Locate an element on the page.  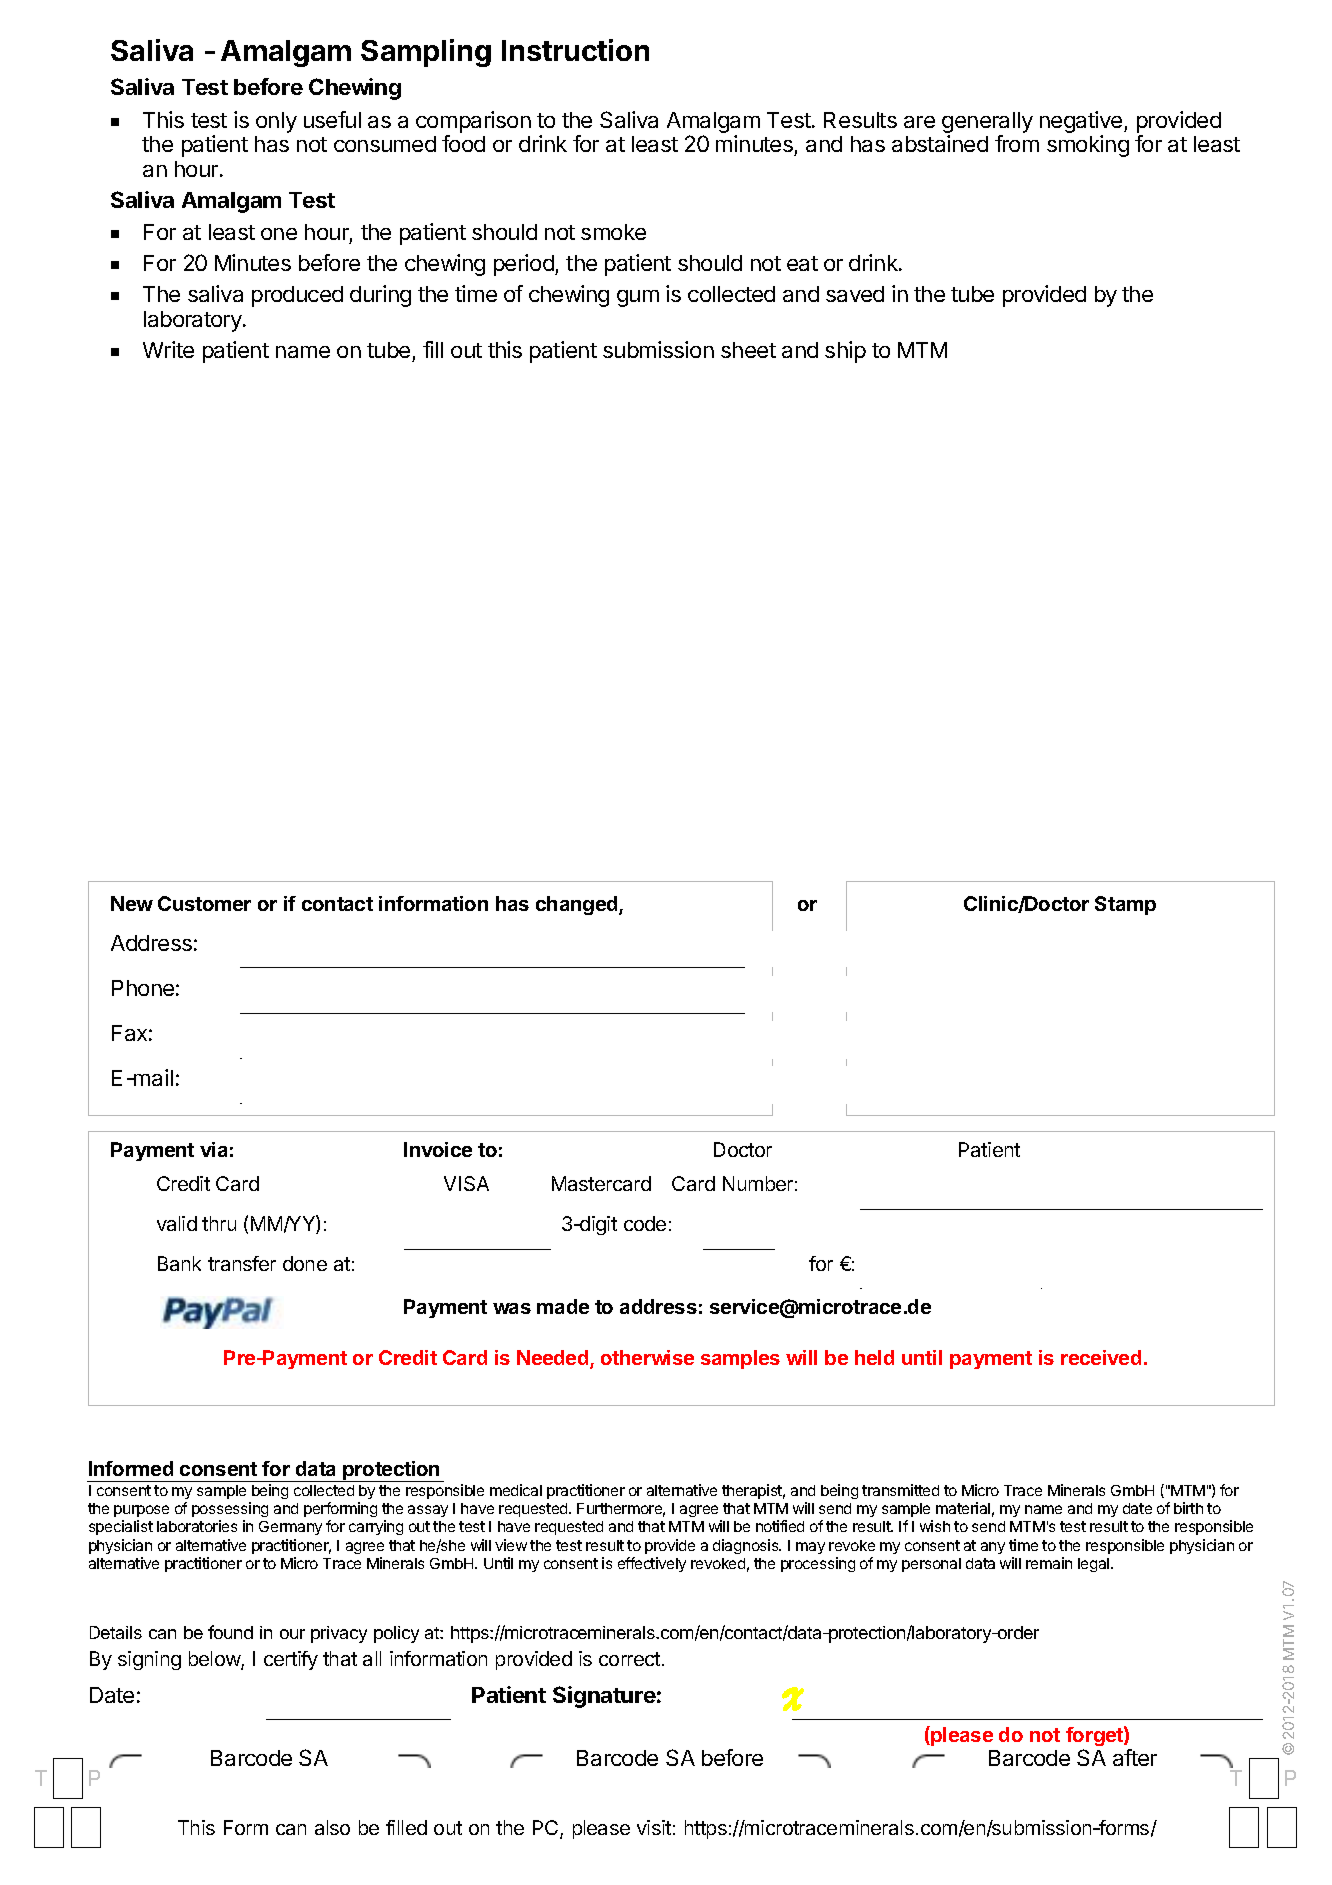
made is located at coordinates (563, 1306).
